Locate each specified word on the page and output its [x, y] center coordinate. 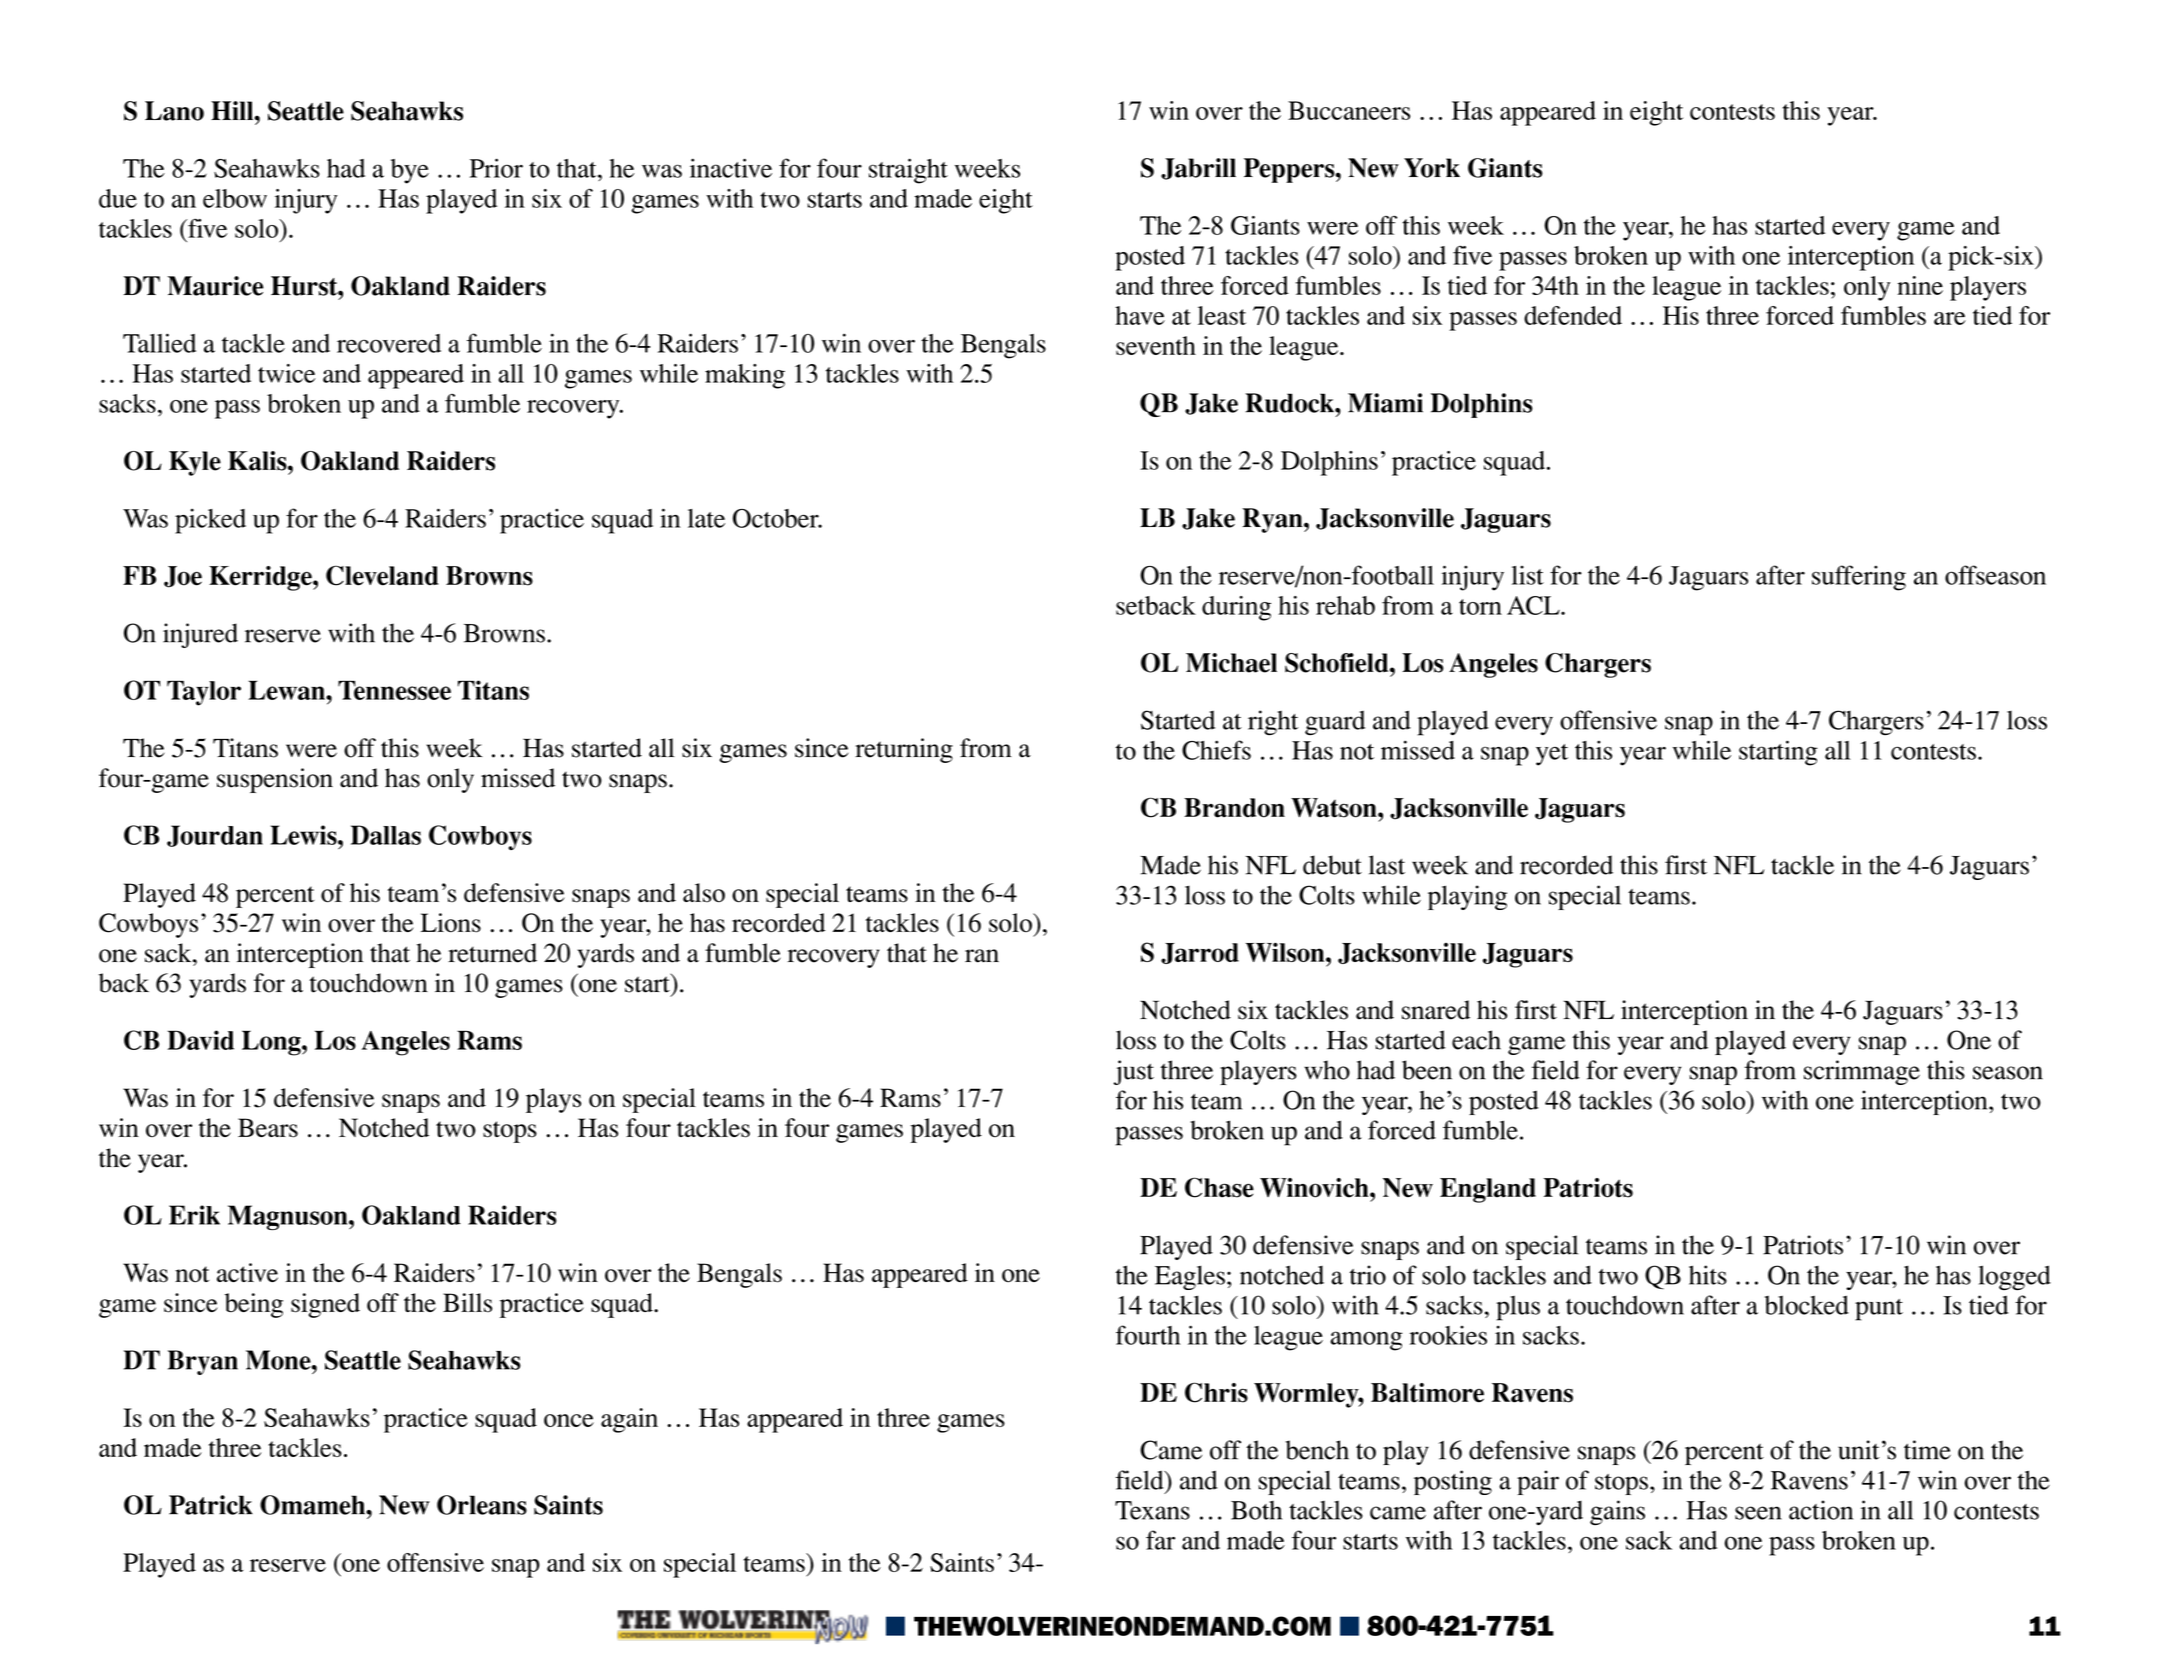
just [1133, 1072]
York [1432, 168]
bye [410, 171]
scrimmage [1862, 1072]
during [1236, 608]
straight [908, 171]
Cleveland [382, 575]
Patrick [211, 1505]
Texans [1152, 1510]
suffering [1859, 578]
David [200, 1040]
